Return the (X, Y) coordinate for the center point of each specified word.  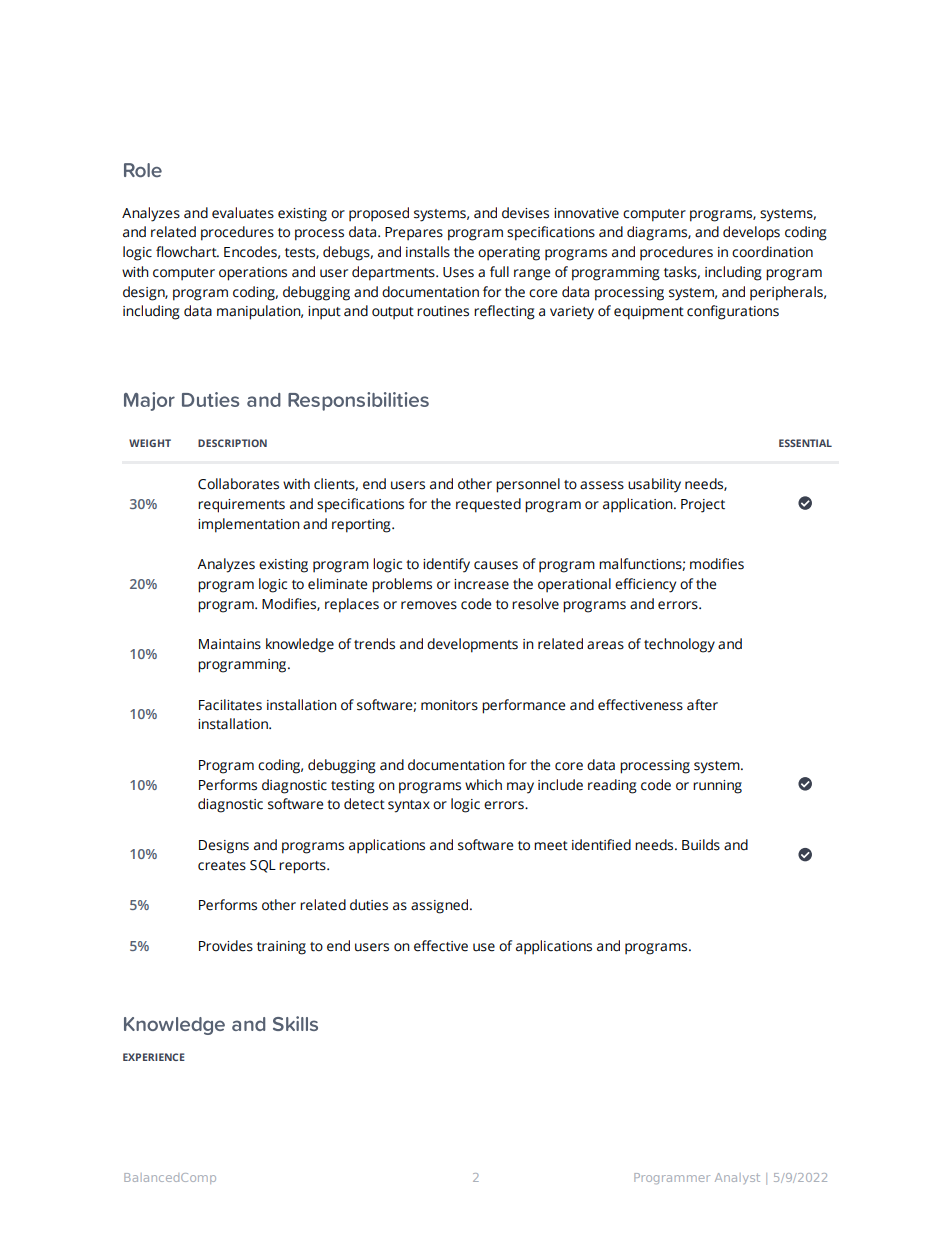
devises (525, 213)
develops (751, 233)
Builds (701, 845)
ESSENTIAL (805, 443)
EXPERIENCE (154, 1057)
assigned (441, 906)
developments (472, 645)
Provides (226, 946)
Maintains (230, 644)
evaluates (243, 213)
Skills (295, 1023)
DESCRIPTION (232, 443)
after (702, 705)
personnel (528, 485)
